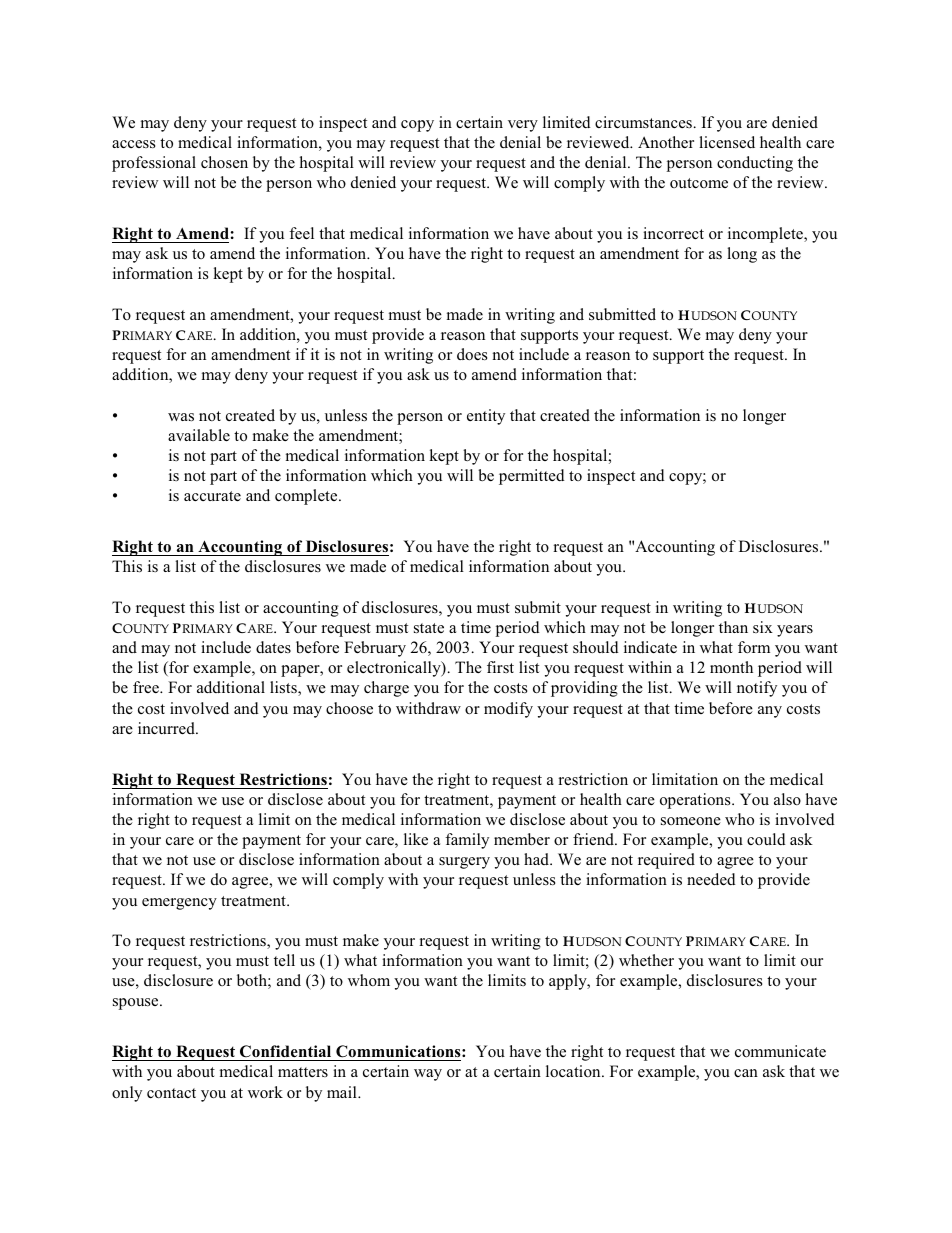 The image size is (952, 1233). What do you see at coordinates (199, 435) in the document?
I see `available` at bounding box center [199, 435].
